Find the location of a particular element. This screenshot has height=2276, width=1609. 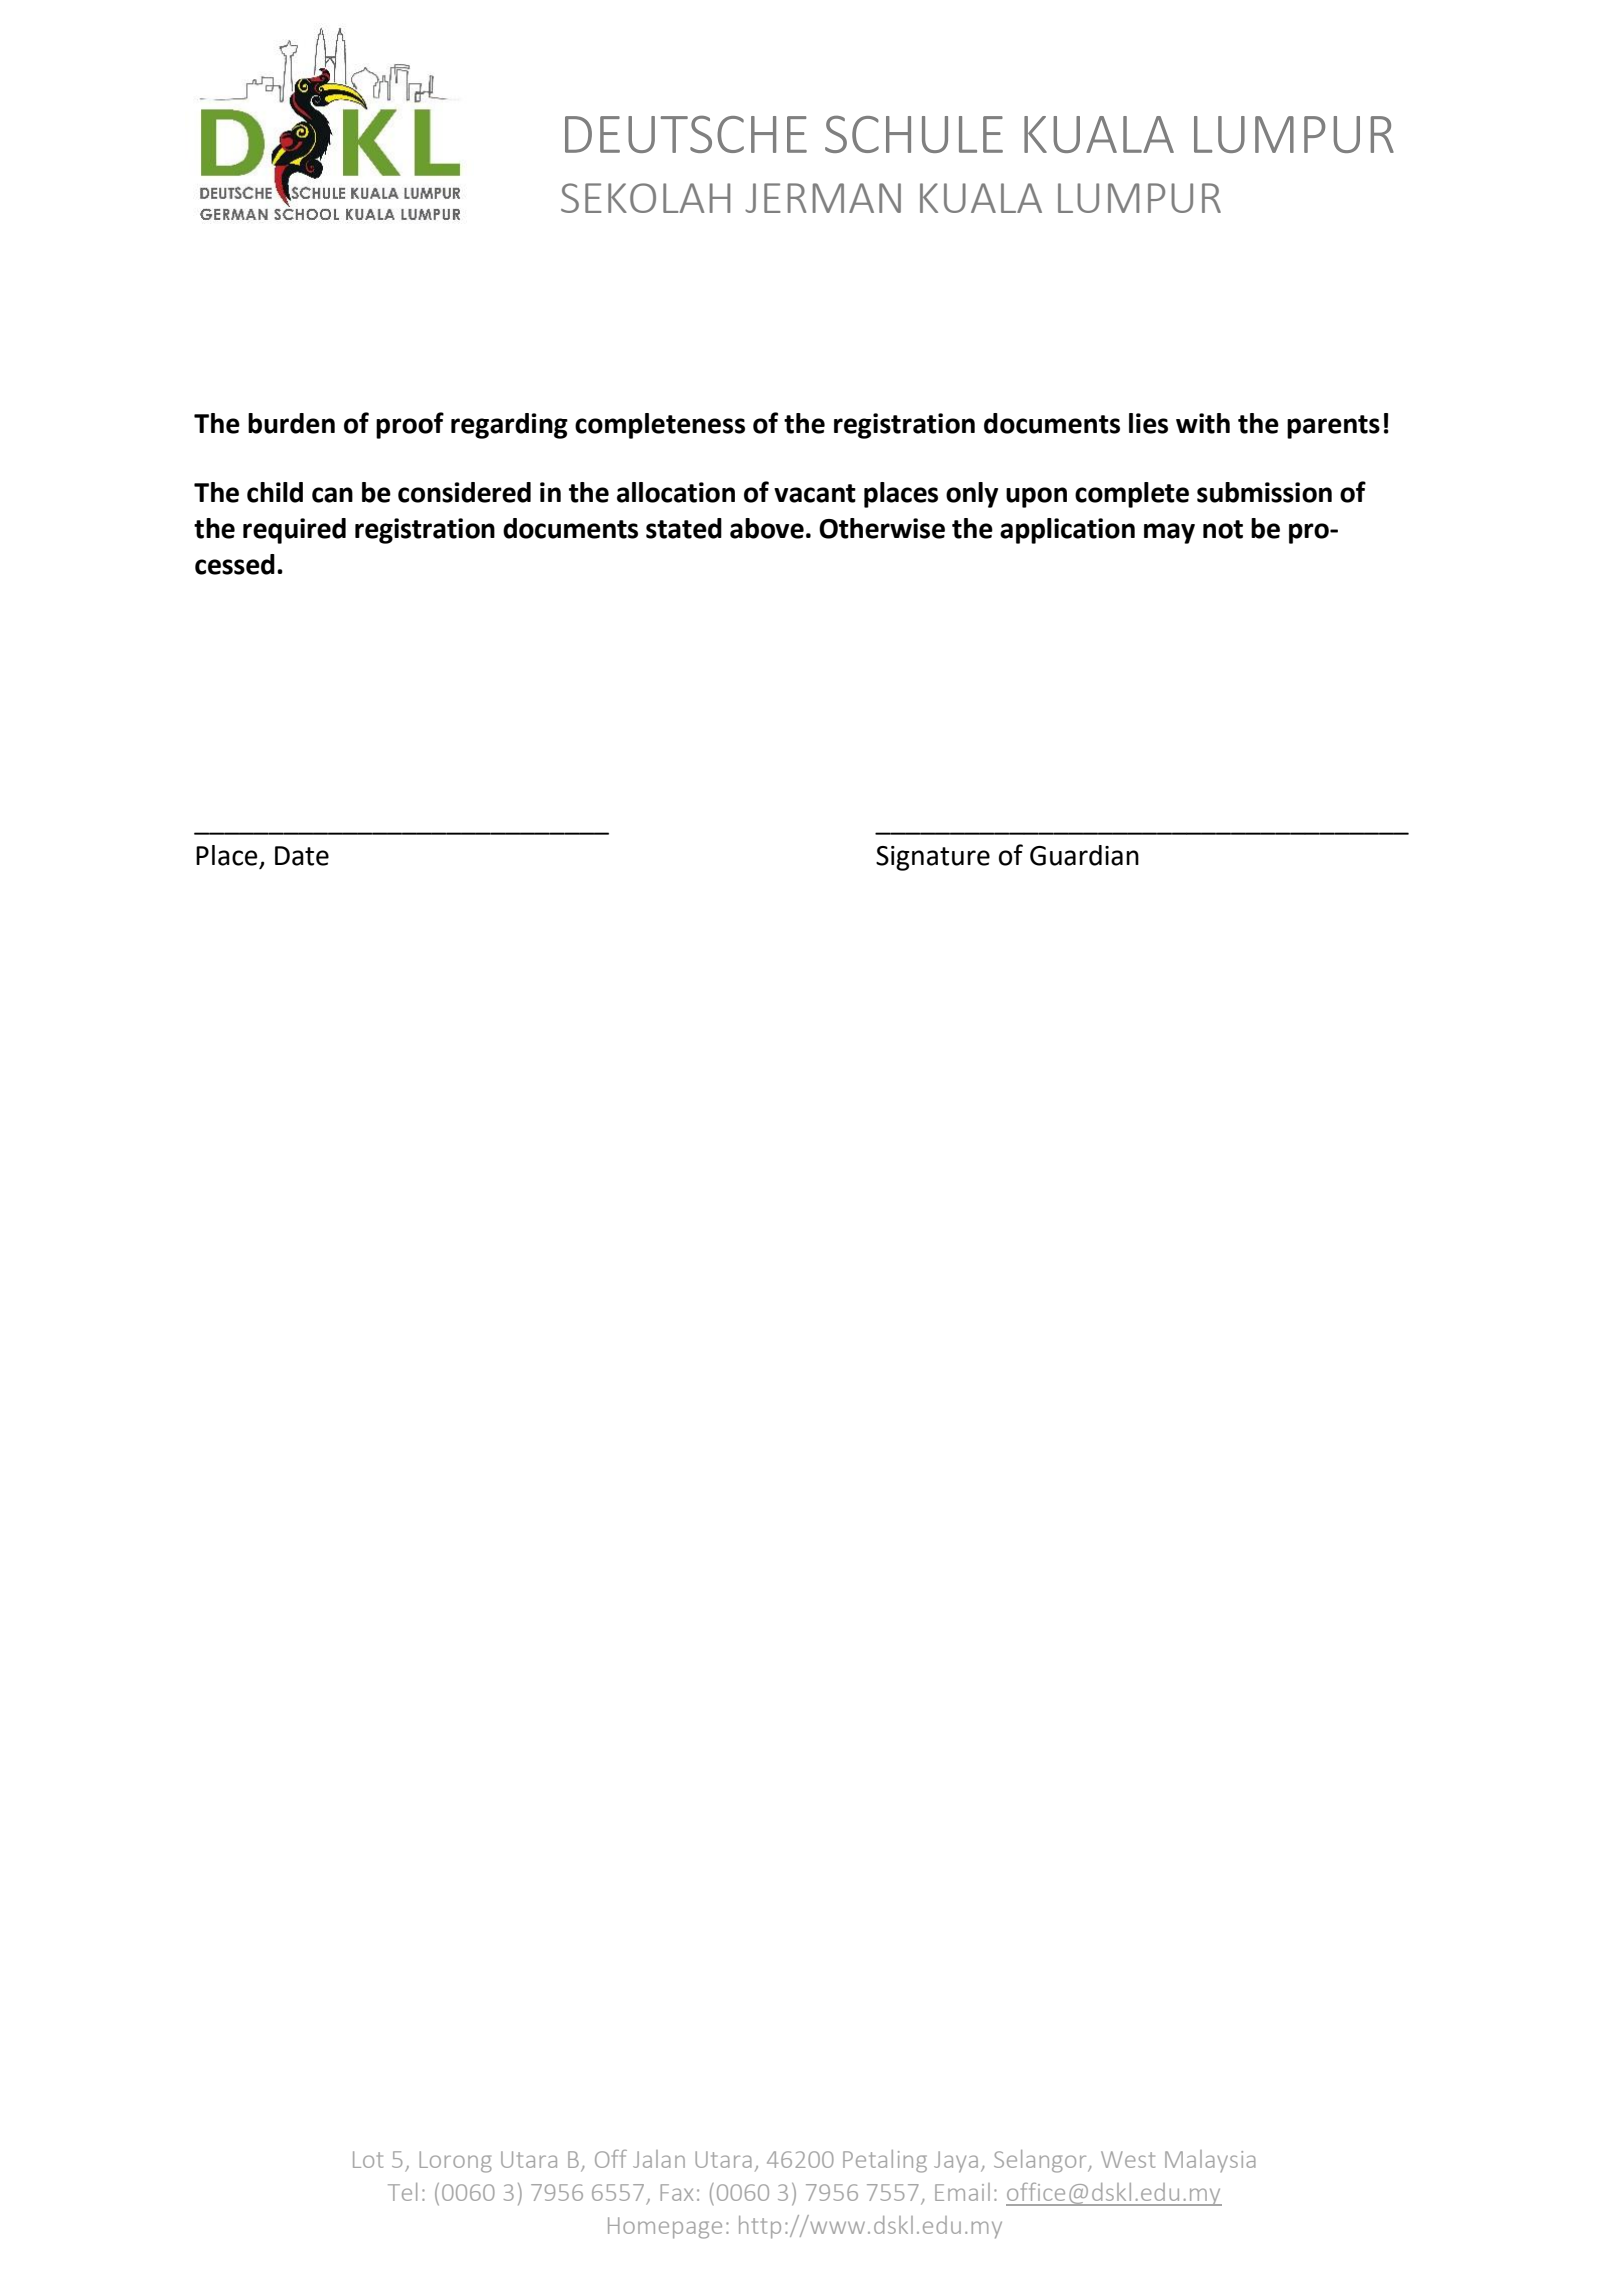

proof is located at coordinates (410, 425).
